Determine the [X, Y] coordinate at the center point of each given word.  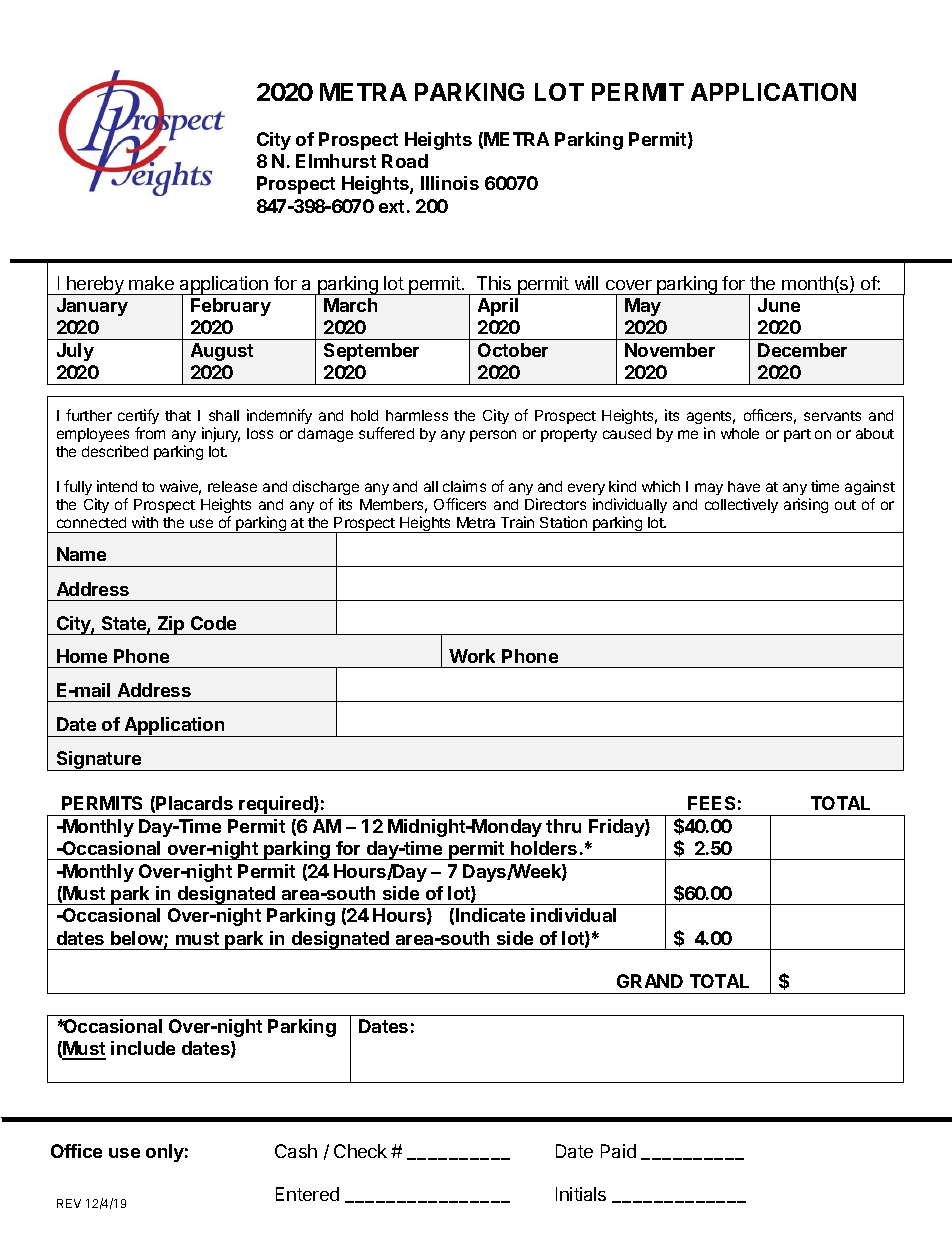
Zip [171, 625]
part [797, 435]
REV [69, 1203]
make [151, 283]
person [493, 436]
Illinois [450, 183]
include [143, 1048]
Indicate [490, 915]
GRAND [650, 981]
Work [472, 656]
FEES [711, 803]
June [779, 305]
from [150, 433]
